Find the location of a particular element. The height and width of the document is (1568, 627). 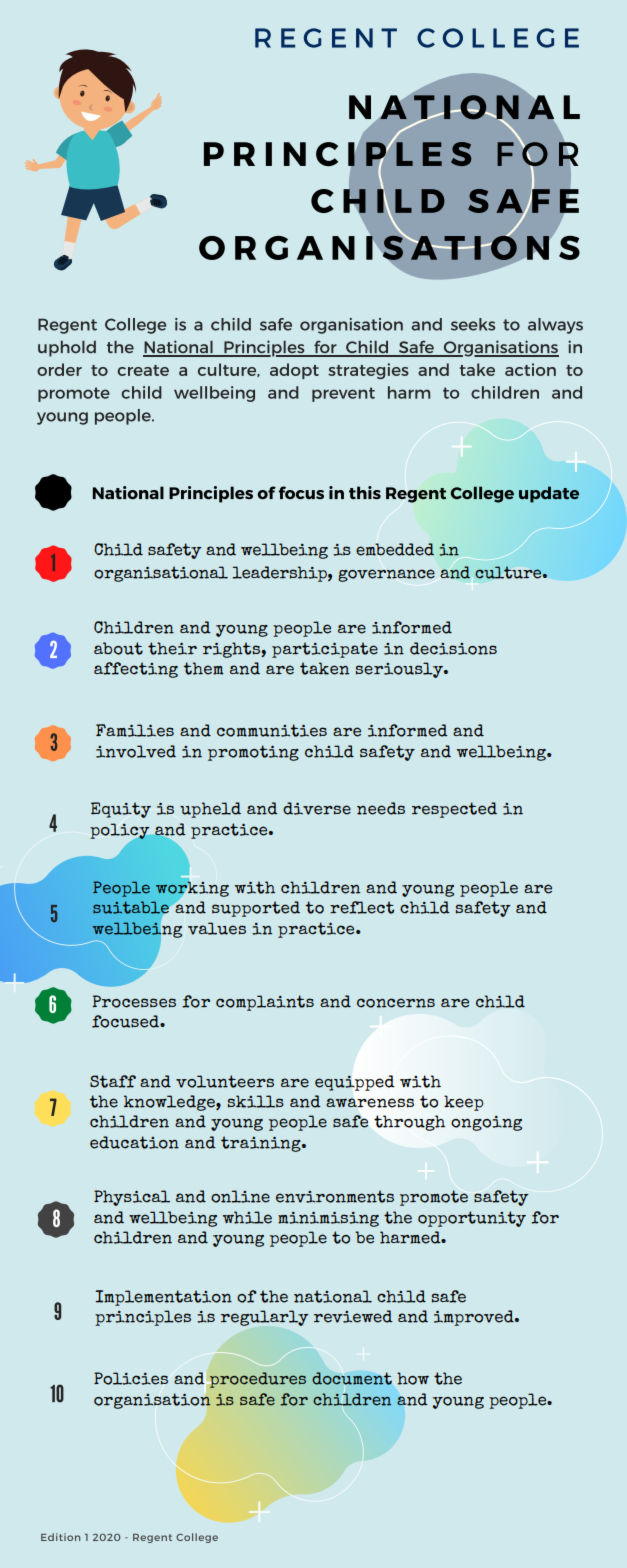

how is located at coordinates (413, 1378).
